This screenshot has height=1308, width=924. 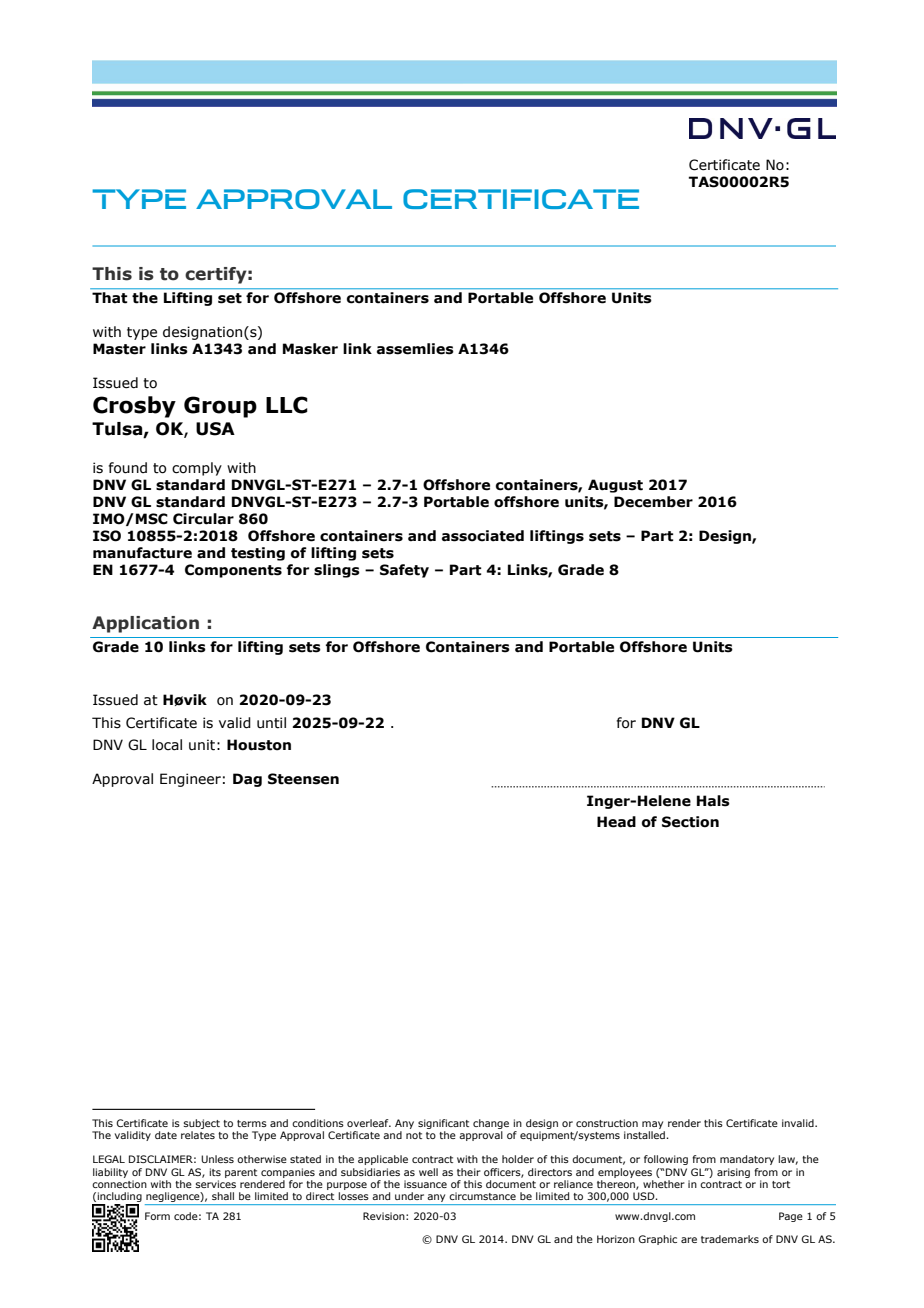 What do you see at coordinates (653, 502) in the screenshot?
I see `December` at bounding box center [653, 502].
